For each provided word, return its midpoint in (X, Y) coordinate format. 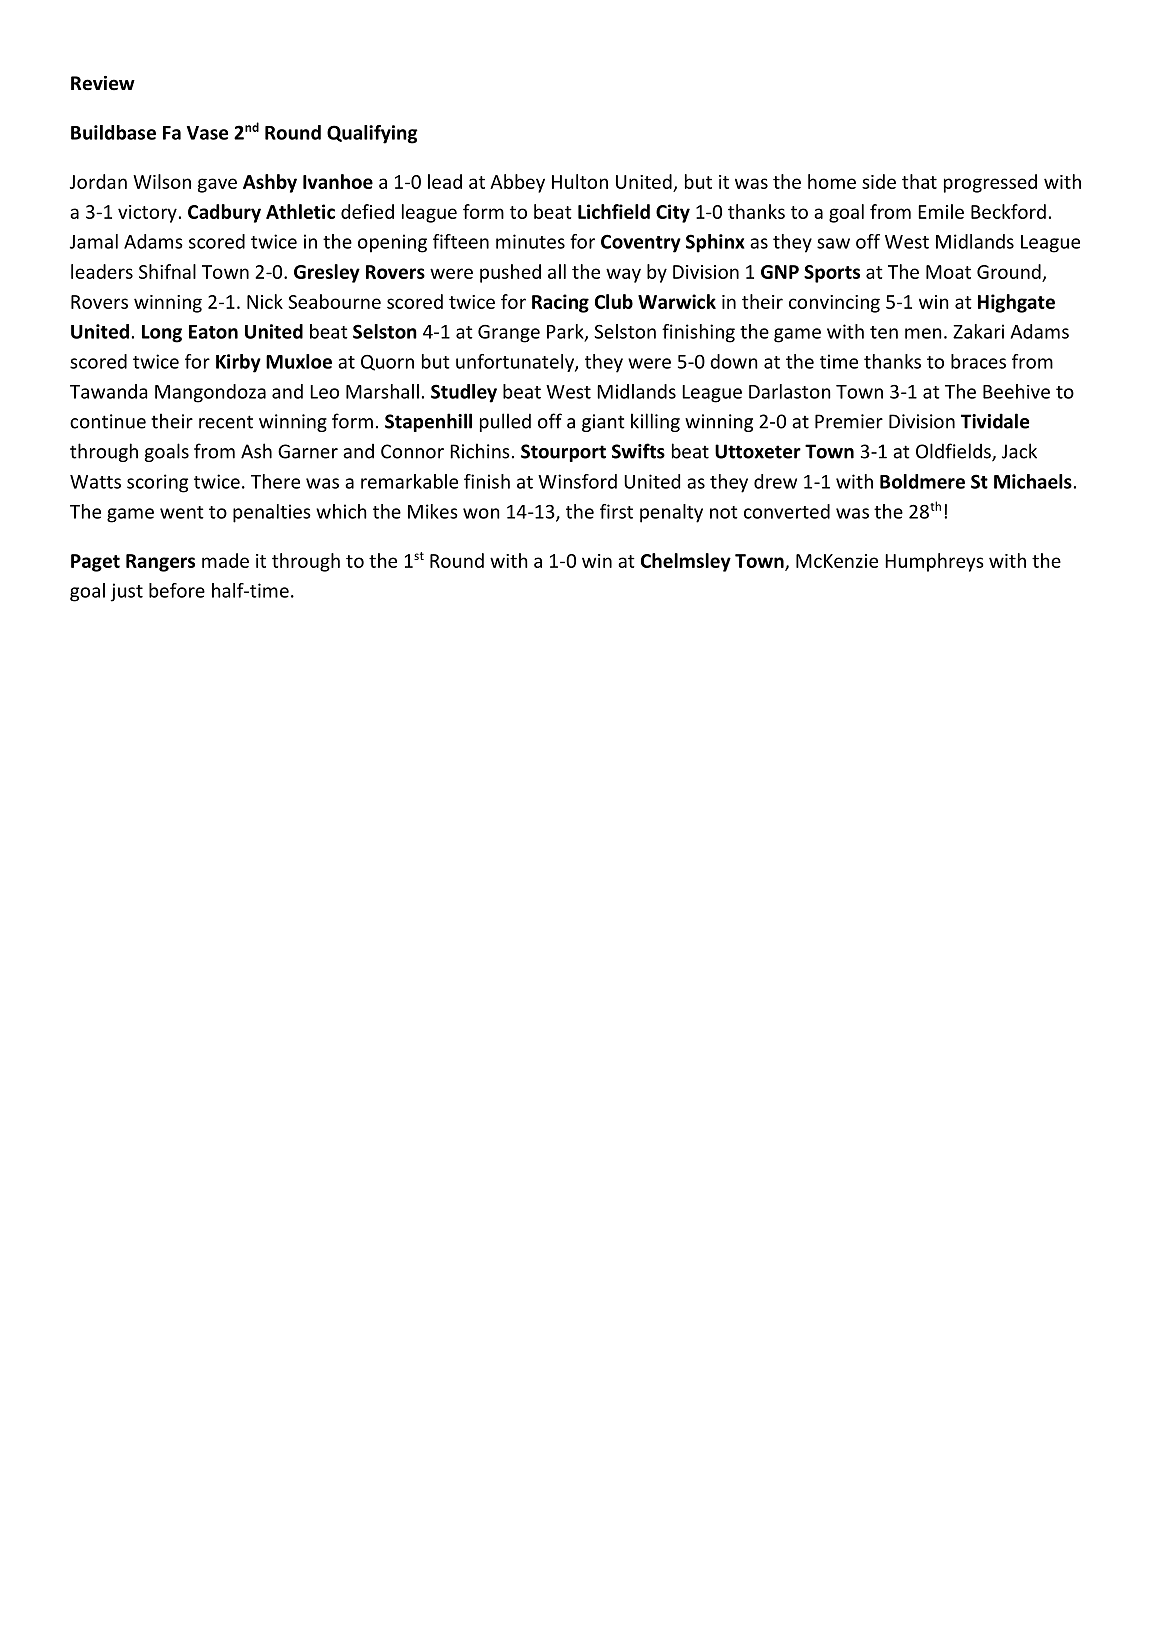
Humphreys (934, 562)
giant (603, 423)
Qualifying (372, 134)
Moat (948, 272)
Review (103, 83)
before (177, 590)
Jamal (94, 241)
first (616, 511)
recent (226, 422)
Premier (849, 421)
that (919, 181)
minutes (530, 241)
